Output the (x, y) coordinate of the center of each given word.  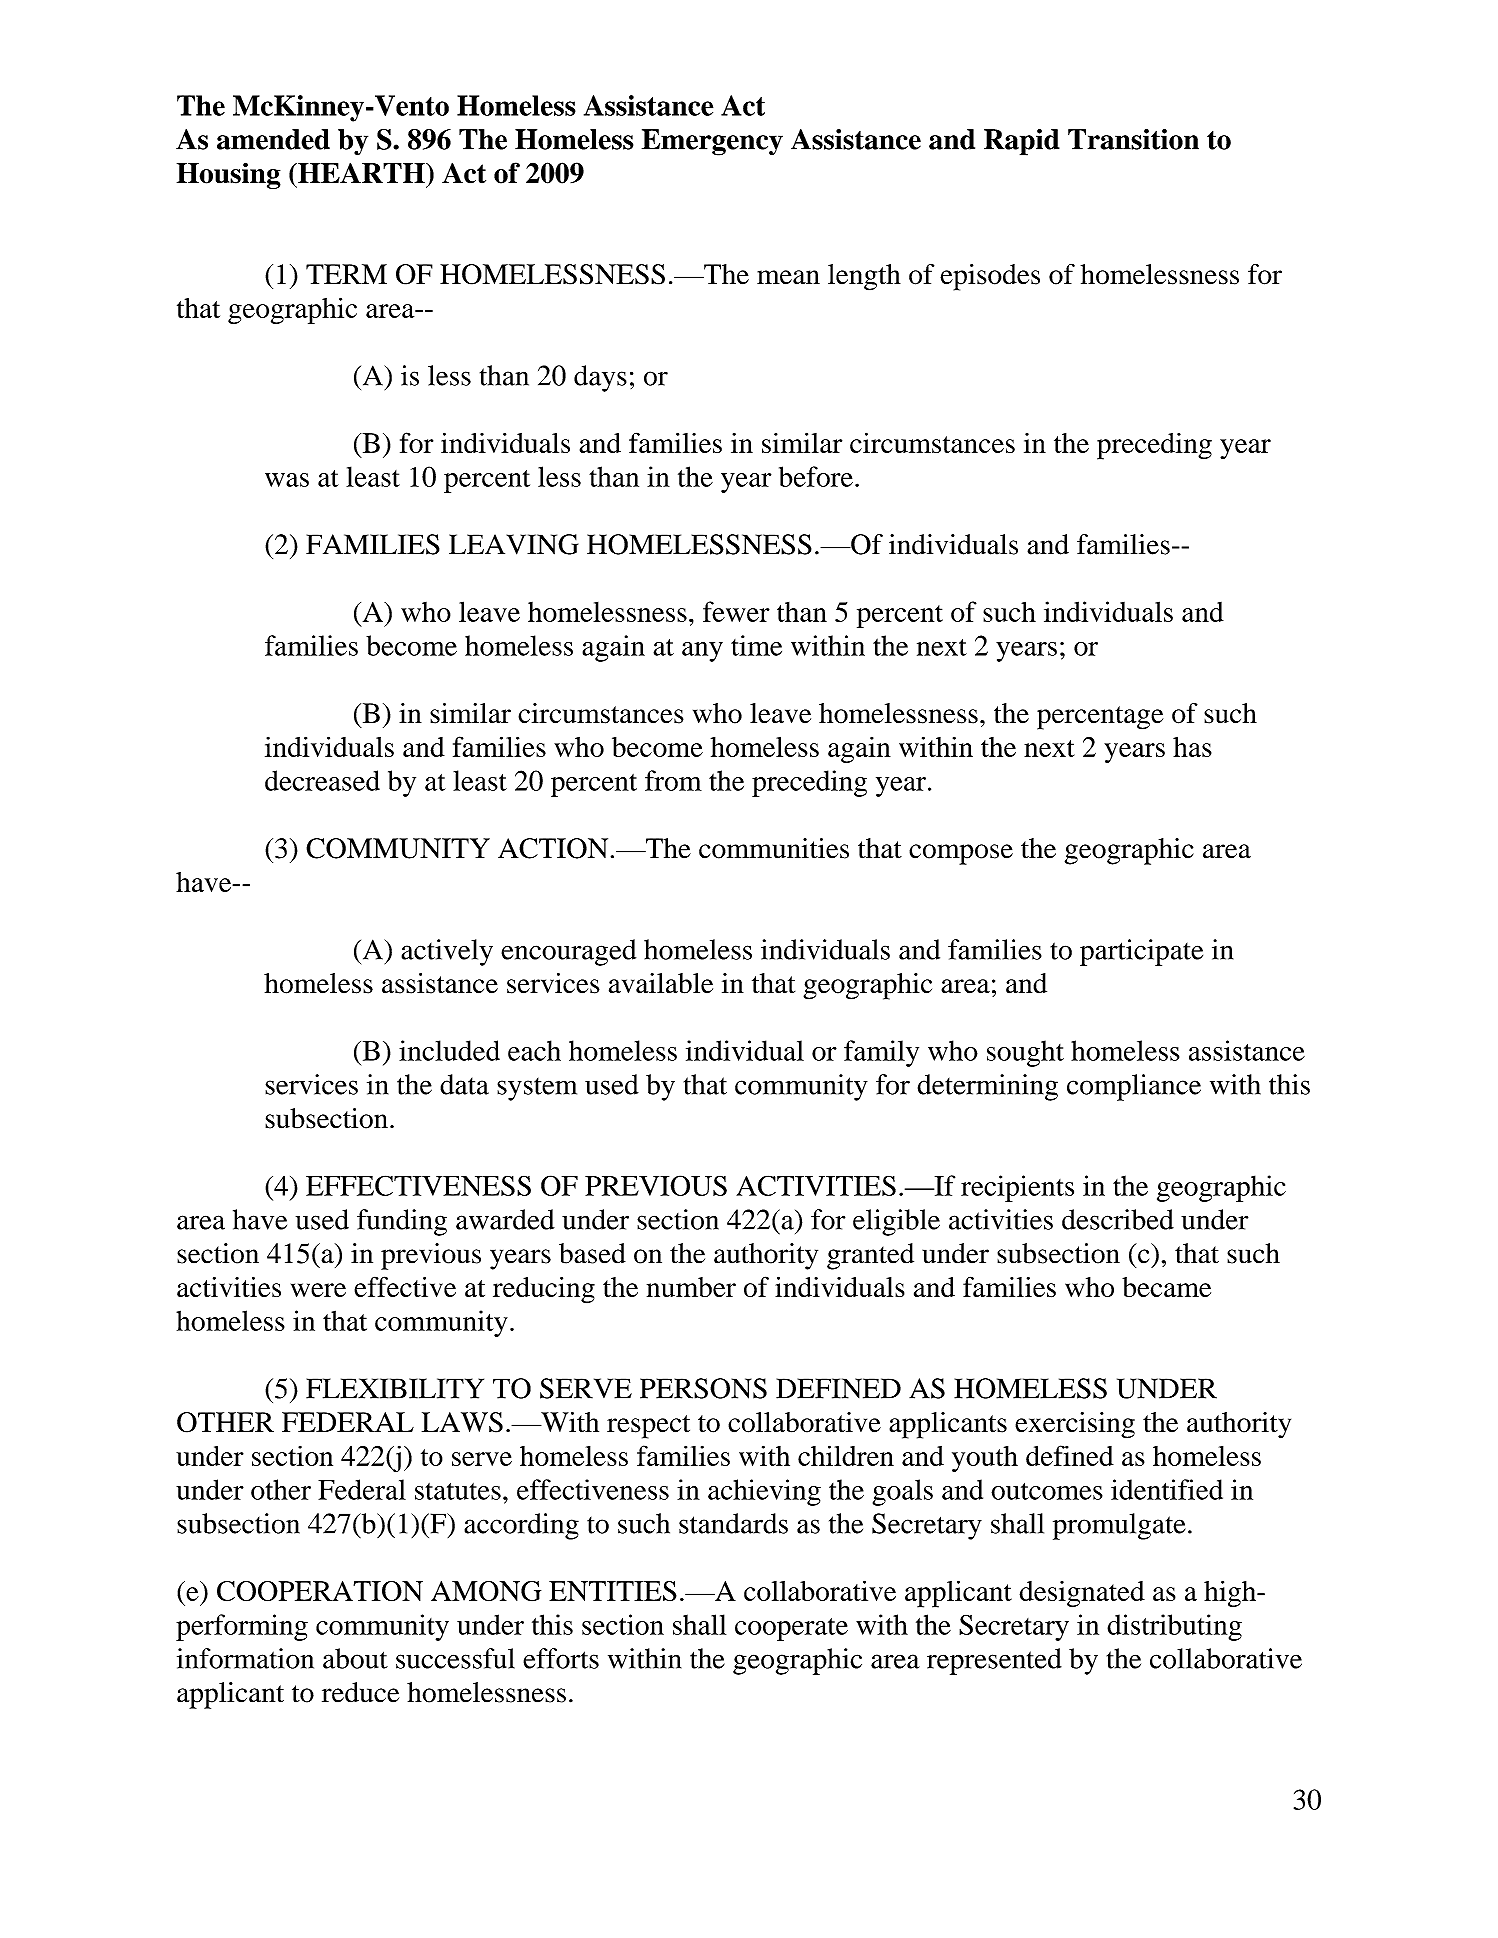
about (355, 1658)
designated (1082, 1594)
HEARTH (361, 172)
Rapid (1022, 142)
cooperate (791, 1629)
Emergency (712, 142)
